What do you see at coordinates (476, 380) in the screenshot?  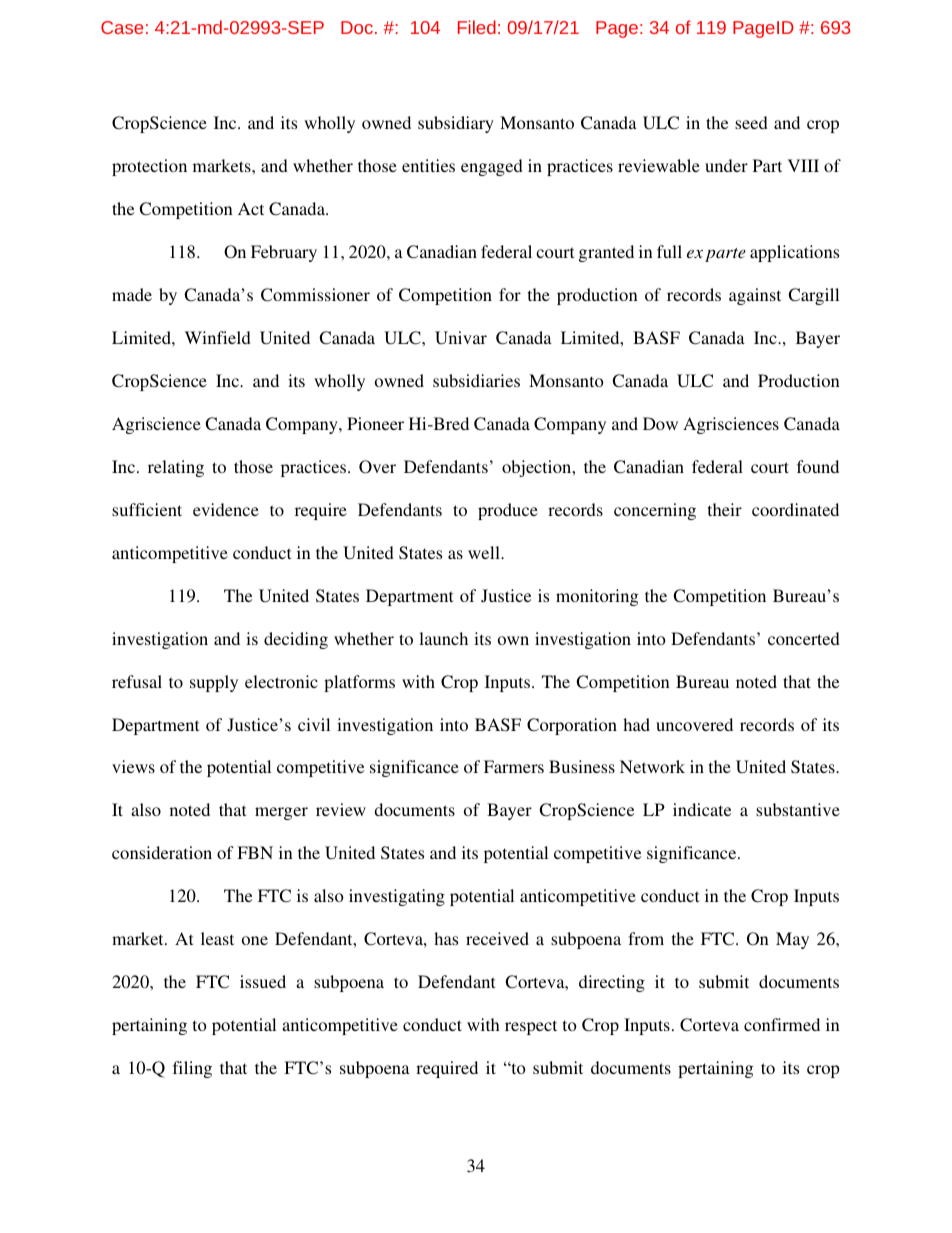 I see `subsidiaries` at bounding box center [476, 380].
